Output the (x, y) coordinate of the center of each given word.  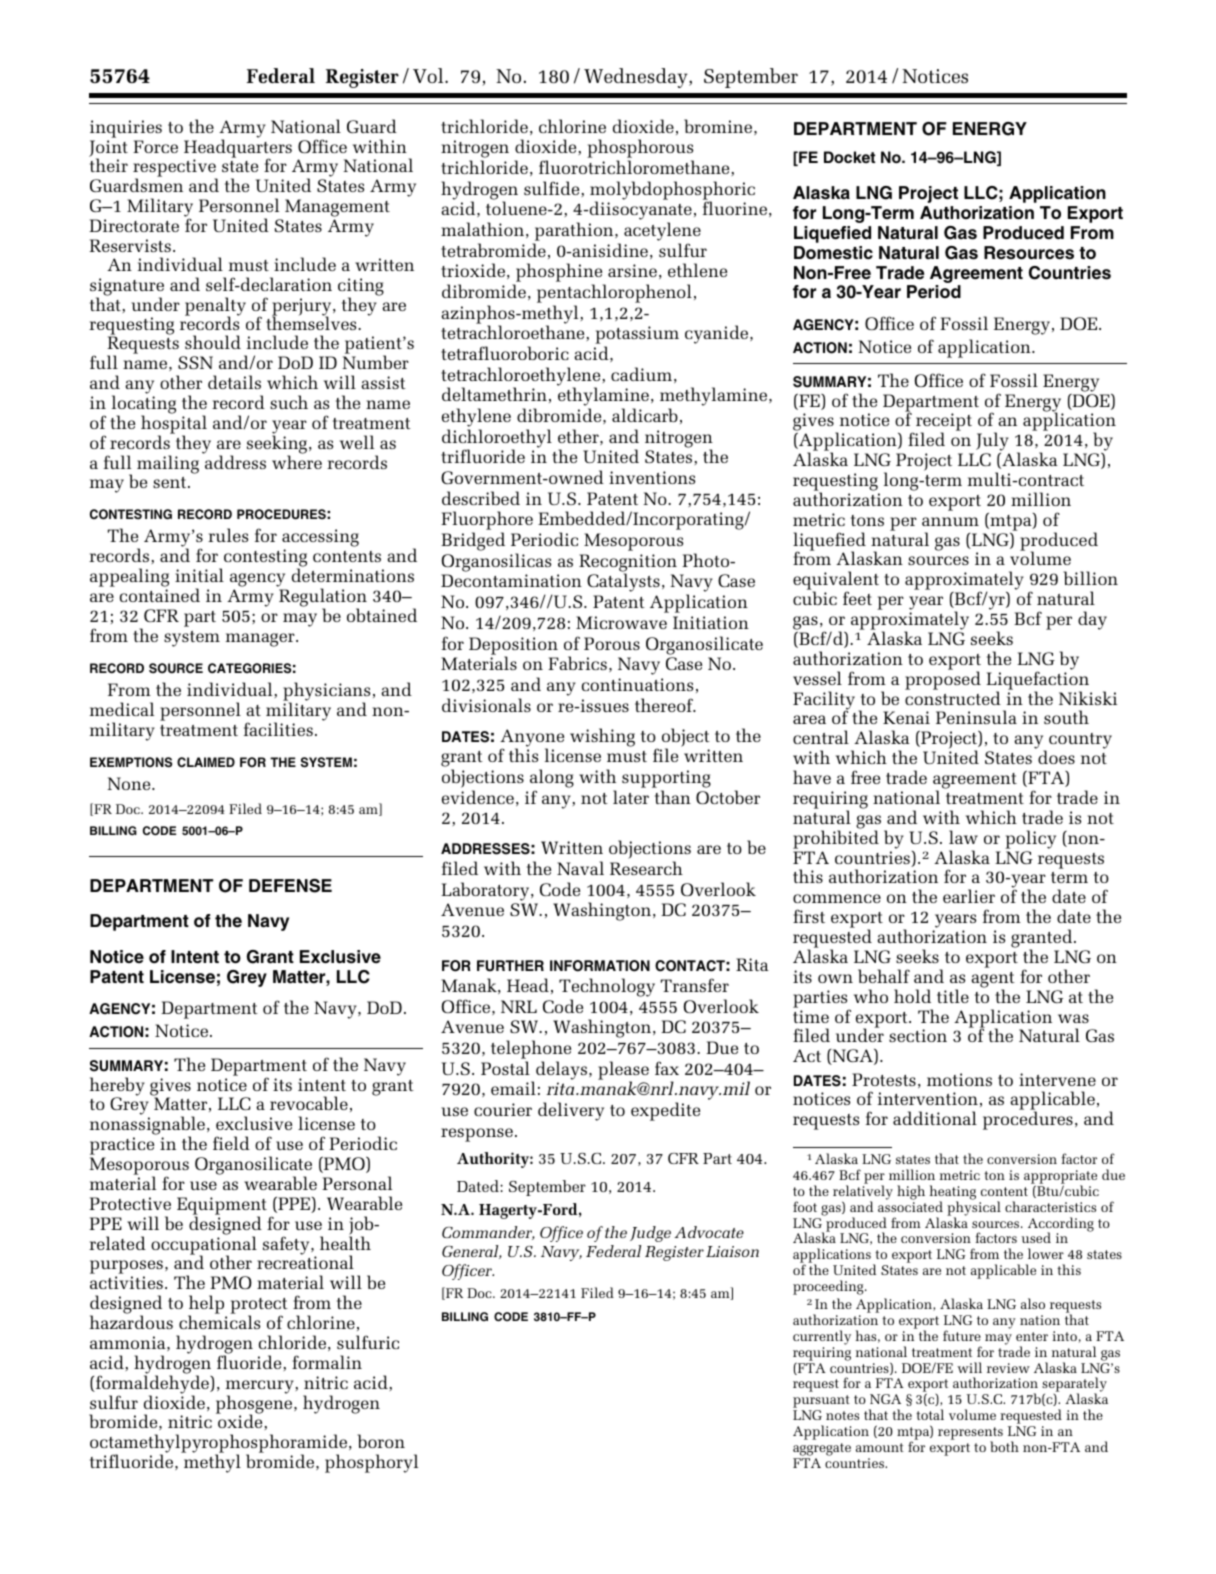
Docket (849, 157)
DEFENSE (290, 886)
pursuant (821, 1403)
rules (228, 535)
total (930, 1414)
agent (993, 981)
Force (155, 146)
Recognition (628, 564)
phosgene (255, 1404)
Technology (607, 987)
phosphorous (640, 150)
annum (950, 521)
